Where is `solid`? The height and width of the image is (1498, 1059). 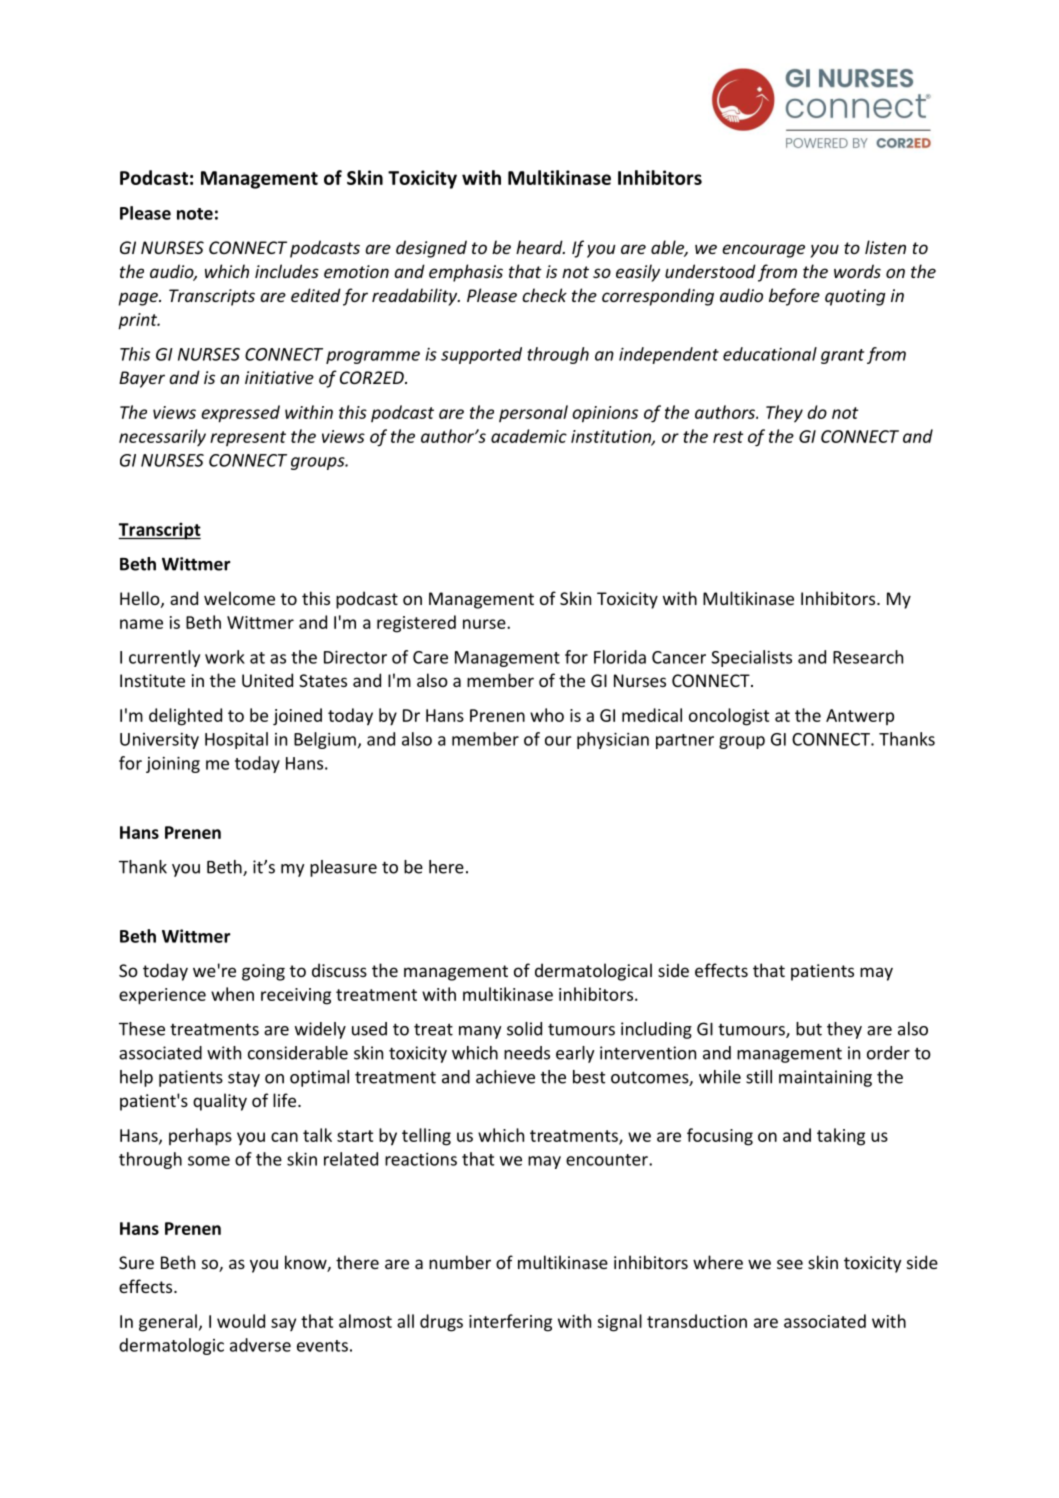 solid is located at coordinates (524, 1029).
